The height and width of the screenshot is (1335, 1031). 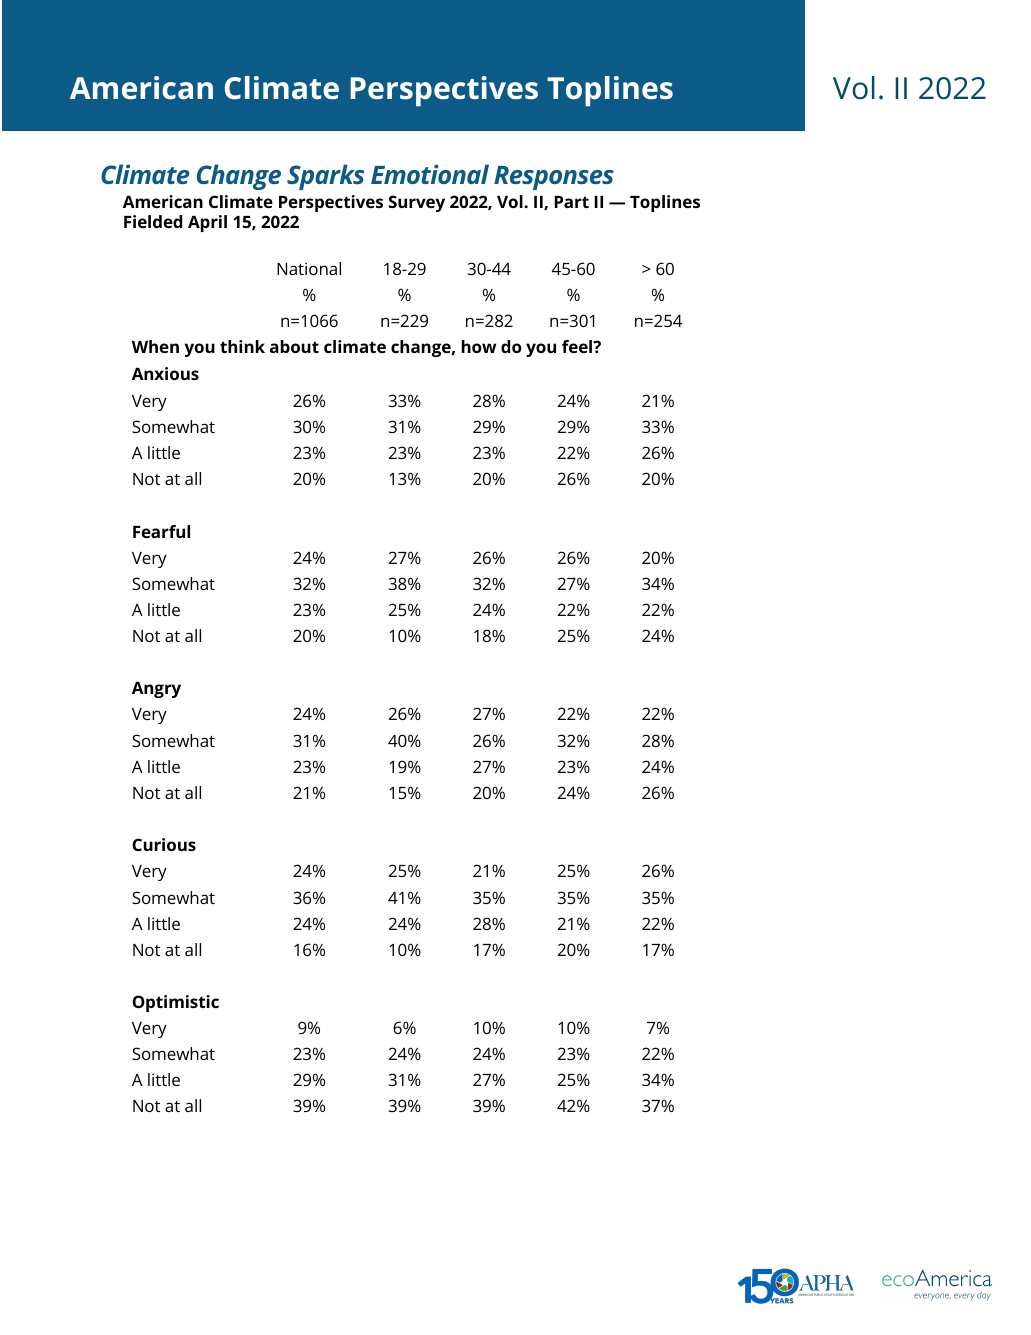 I want to click on Sparks, so click(x=326, y=177).
